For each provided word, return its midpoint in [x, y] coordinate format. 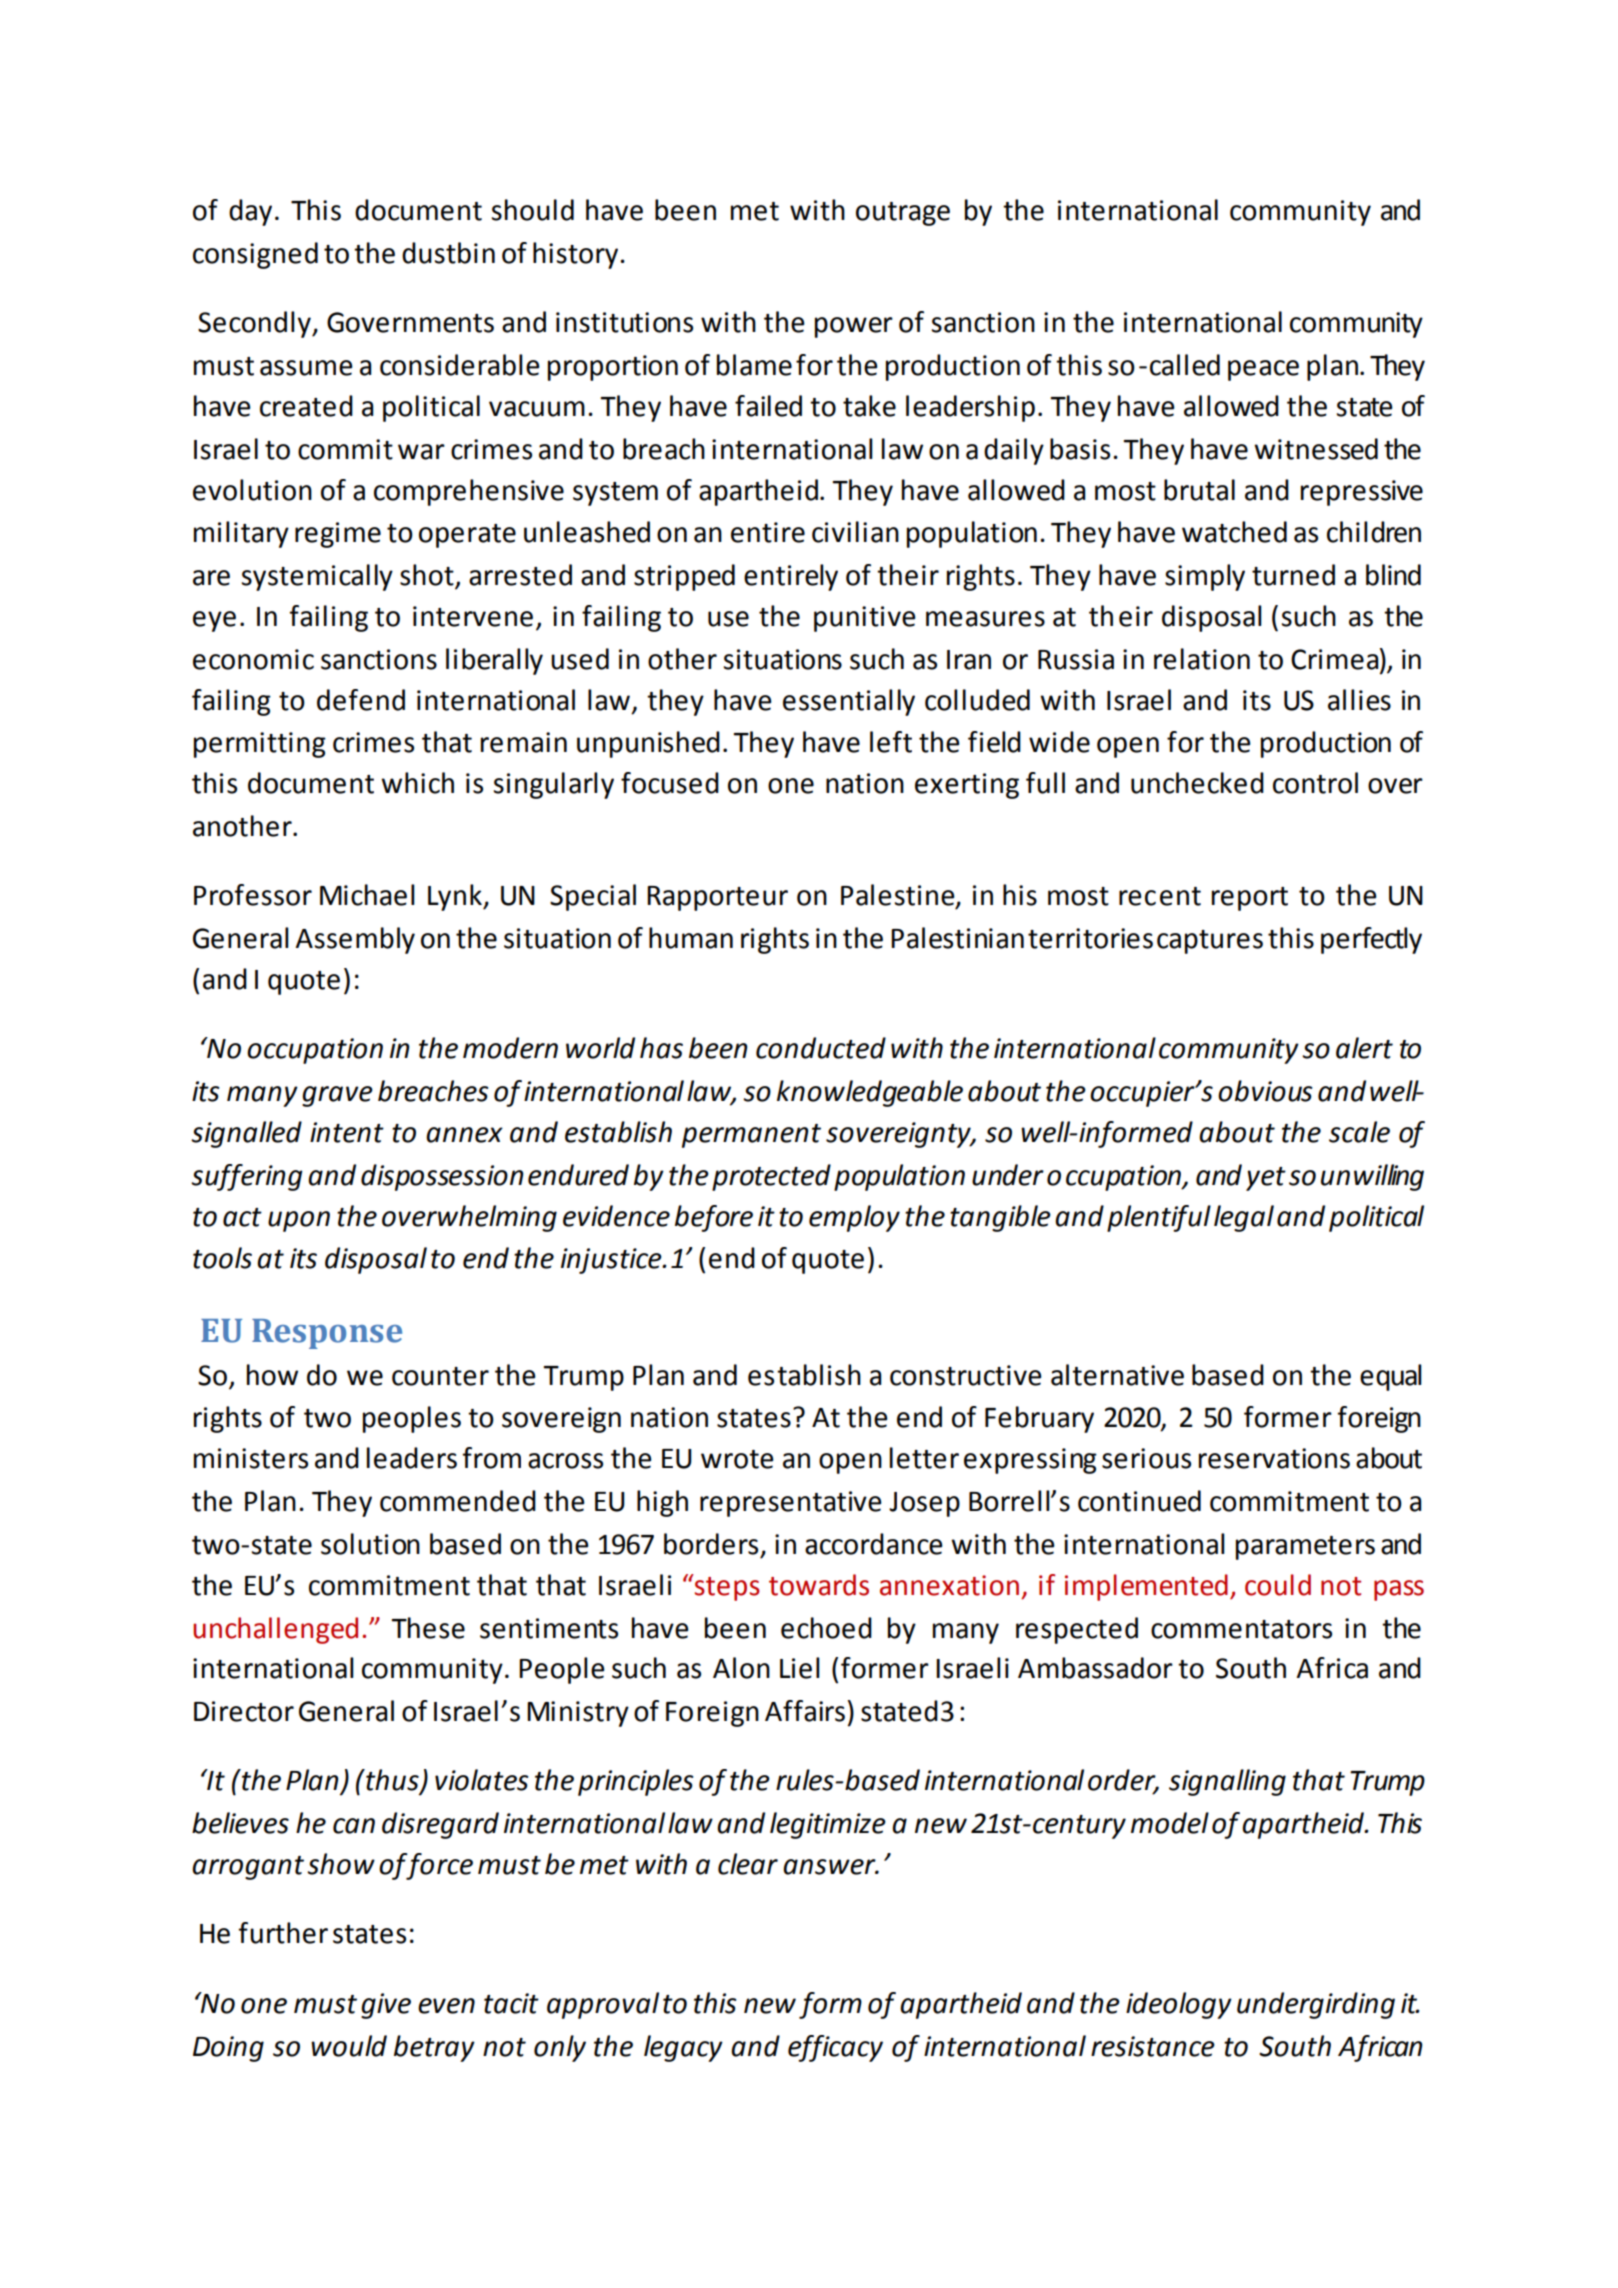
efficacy [835, 2048]
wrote [737, 1459]
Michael [367, 895]
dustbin [448, 253]
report [1250, 899]
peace [1263, 370]
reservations [1274, 1458]
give [386, 2006]
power [854, 327]
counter [440, 1376]
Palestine [899, 896]
